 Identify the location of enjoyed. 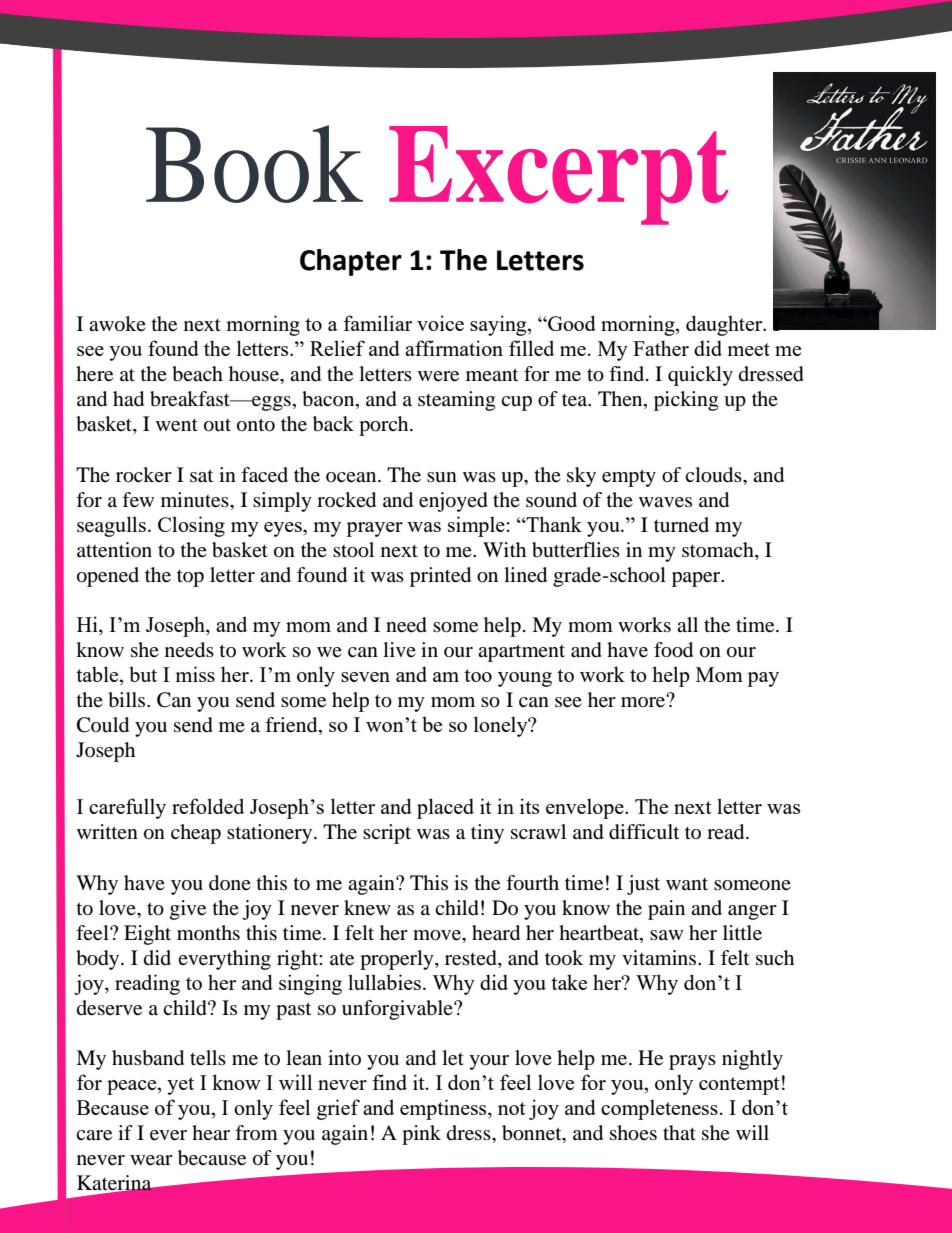
(453, 502).
